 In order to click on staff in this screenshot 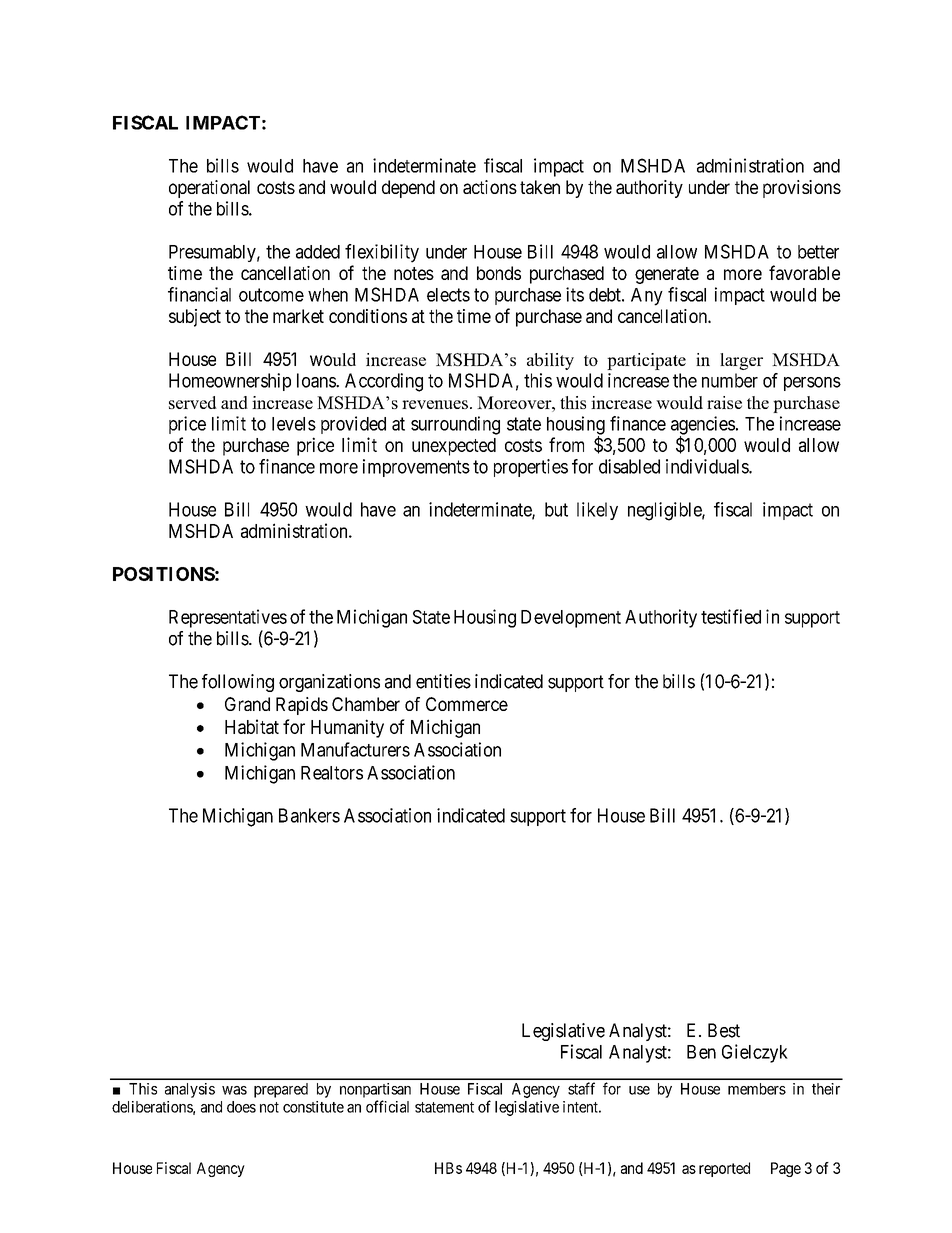, I will do `click(581, 1088)`.
